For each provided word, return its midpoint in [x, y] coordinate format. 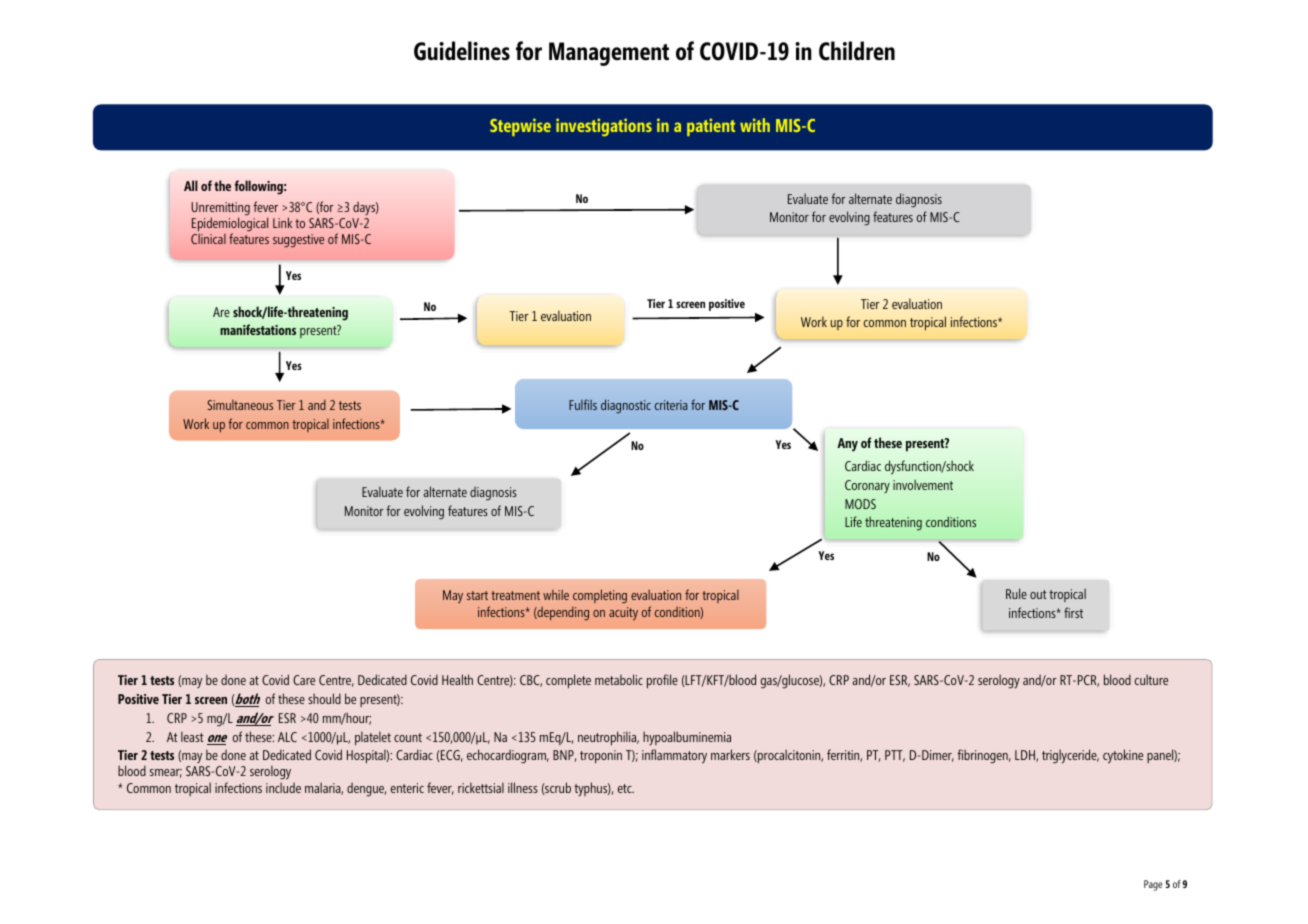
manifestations [258, 329]
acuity [623, 613]
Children [857, 51]
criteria [671, 405]
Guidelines [462, 51]
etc [626, 788]
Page [1153, 885]
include [283, 787]
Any [847, 444]
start [477, 595]
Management [609, 54]
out [1038, 594]
